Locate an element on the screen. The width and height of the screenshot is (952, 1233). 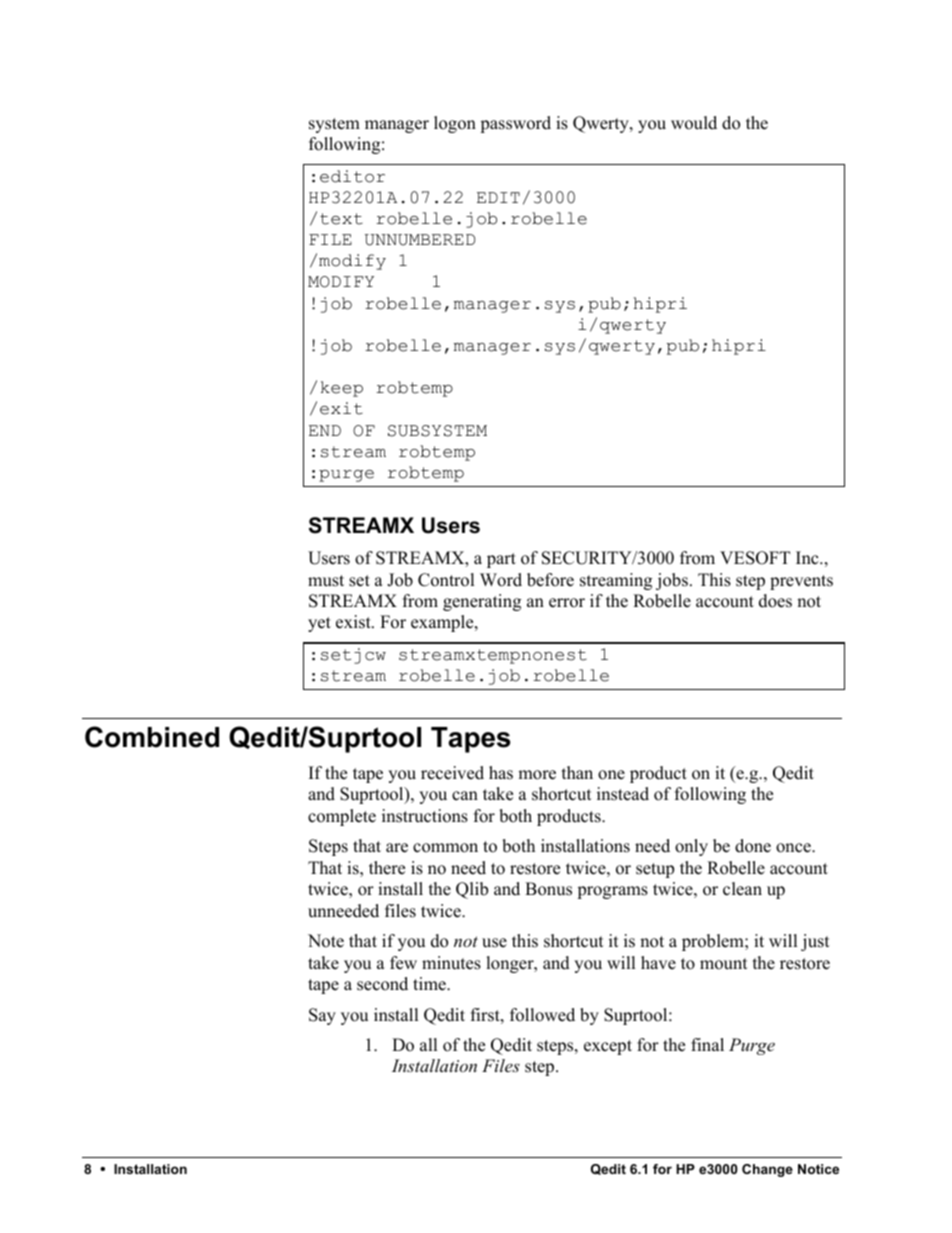
END is located at coordinates (325, 430).
